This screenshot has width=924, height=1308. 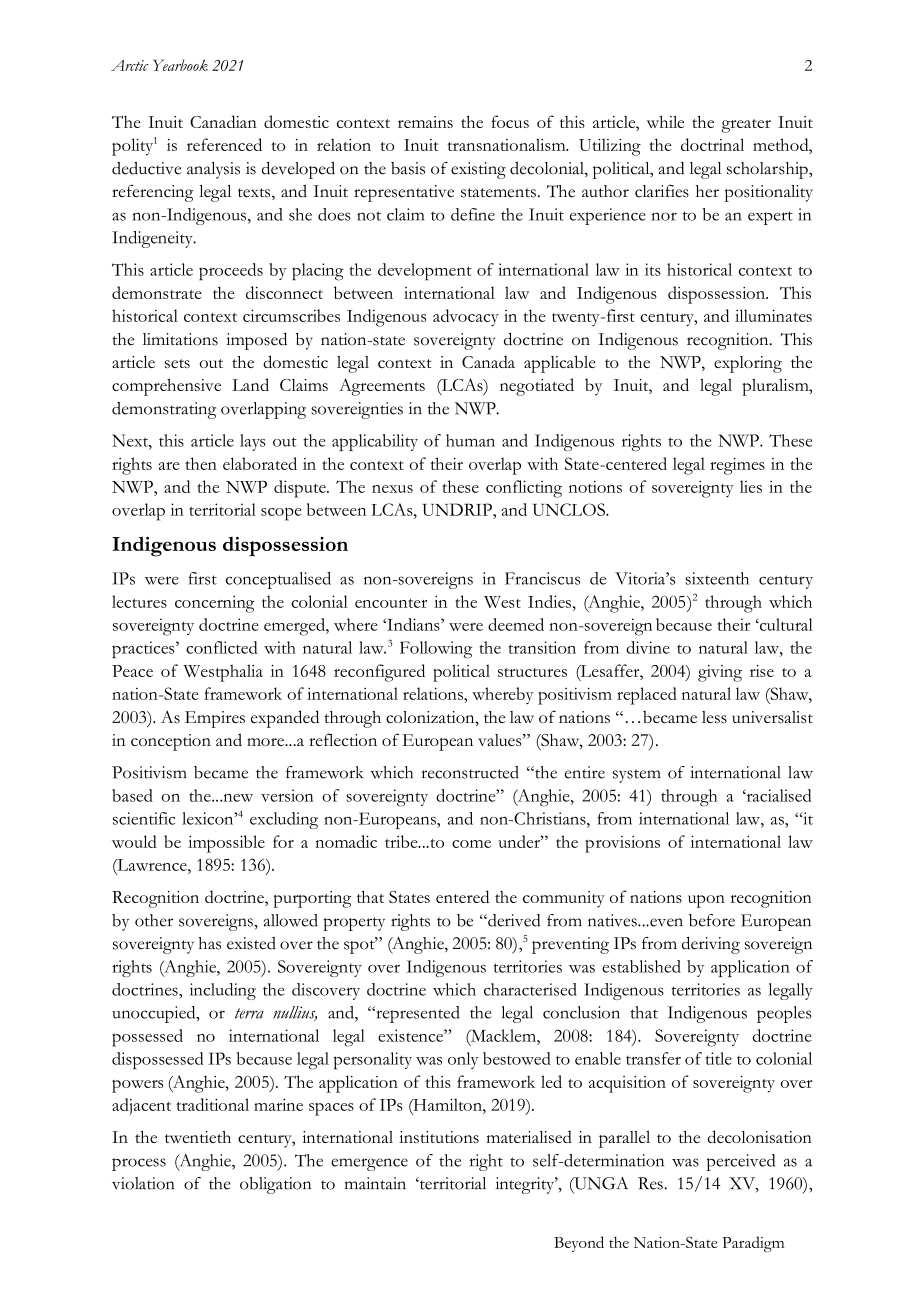 I want to click on come, so click(x=471, y=844).
